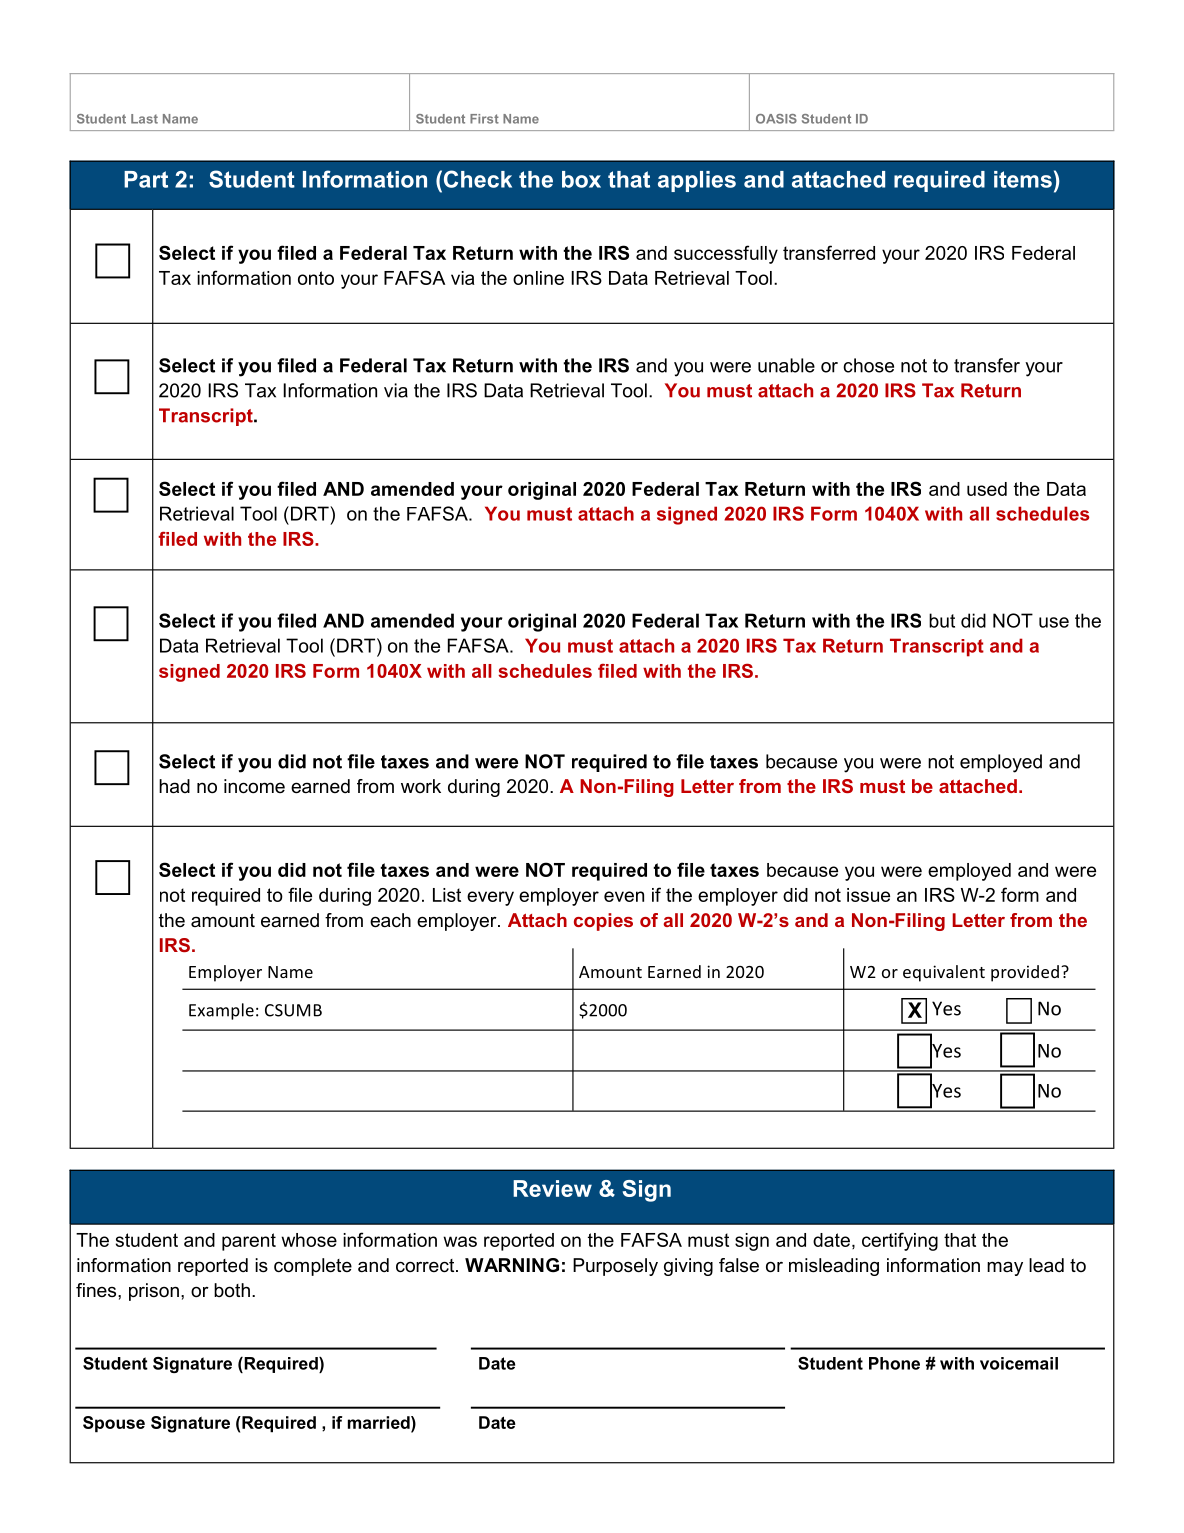 The height and width of the screenshot is (1533, 1184). What do you see at coordinates (146, 179) in the screenshot?
I see `Part` at bounding box center [146, 179].
